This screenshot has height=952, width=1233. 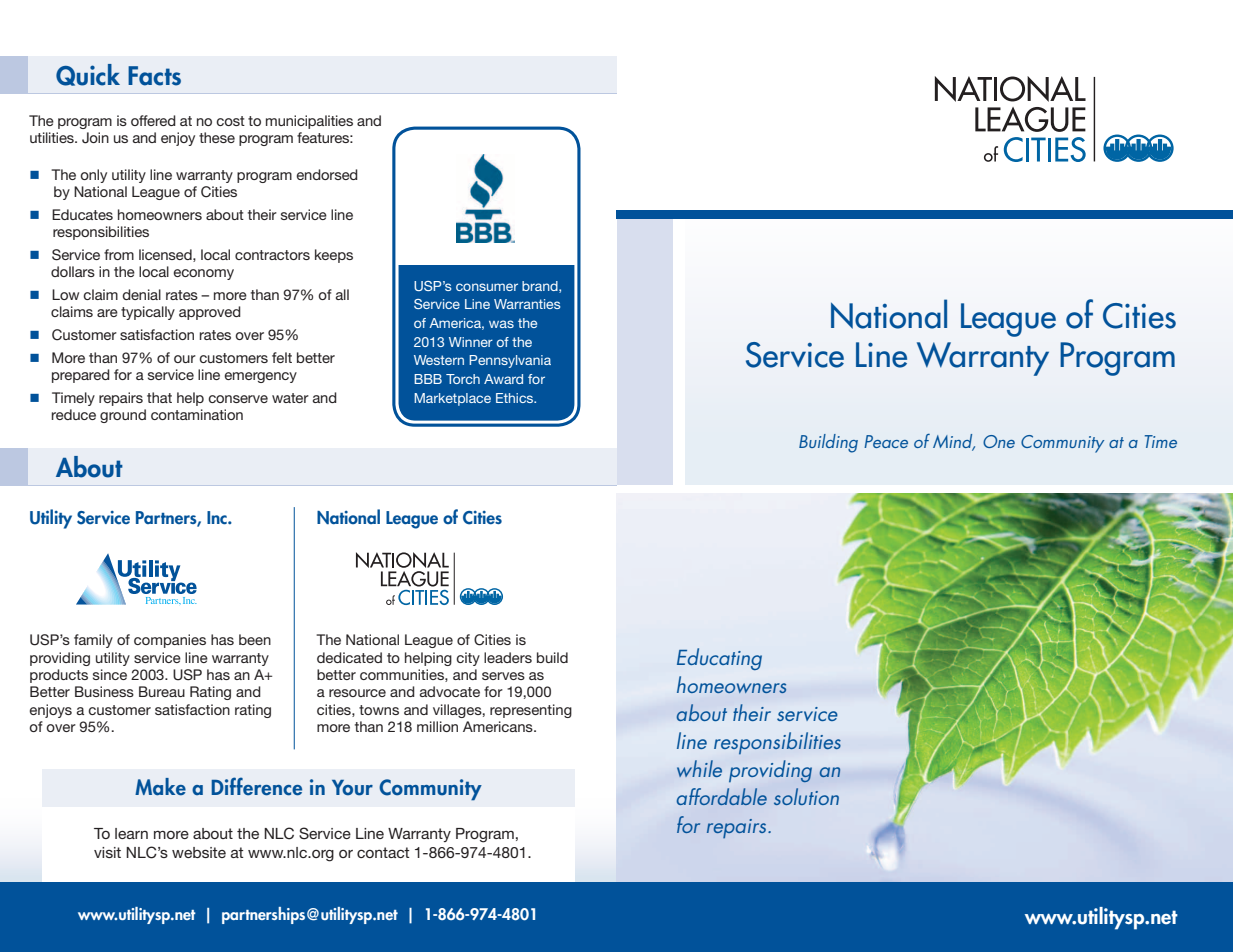 What do you see at coordinates (309, 122) in the screenshot?
I see `municipalities` at bounding box center [309, 122].
